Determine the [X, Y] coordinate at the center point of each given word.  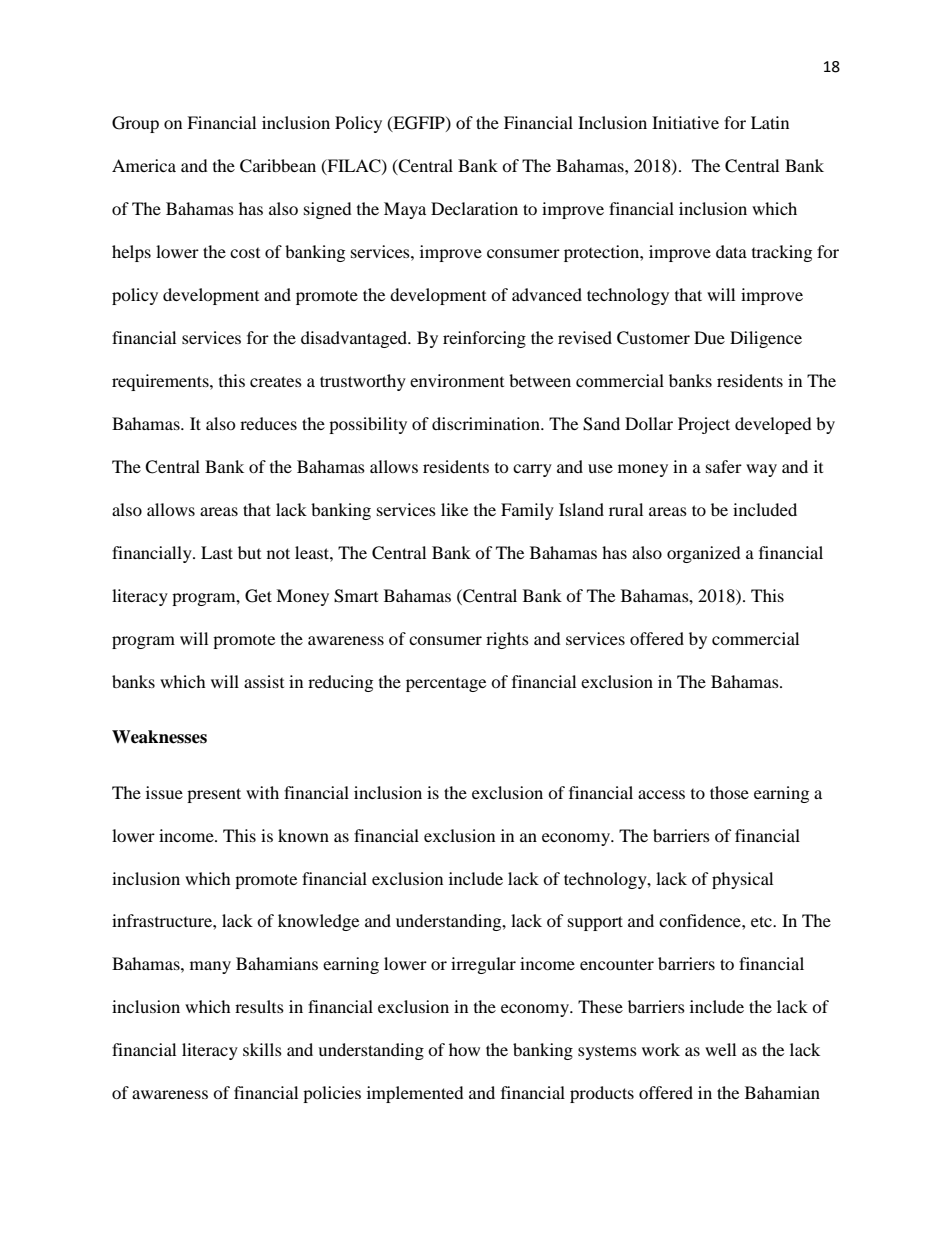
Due [709, 337]
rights [507, 640]
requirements [161, 382]
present [214, 795]
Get [258, 596]
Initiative [685, 122]
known [303, 835]
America [144, 165]
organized [704, 554]
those [729, 792]
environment [457, 380]
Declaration [474, 208]
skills [262, 1049]
